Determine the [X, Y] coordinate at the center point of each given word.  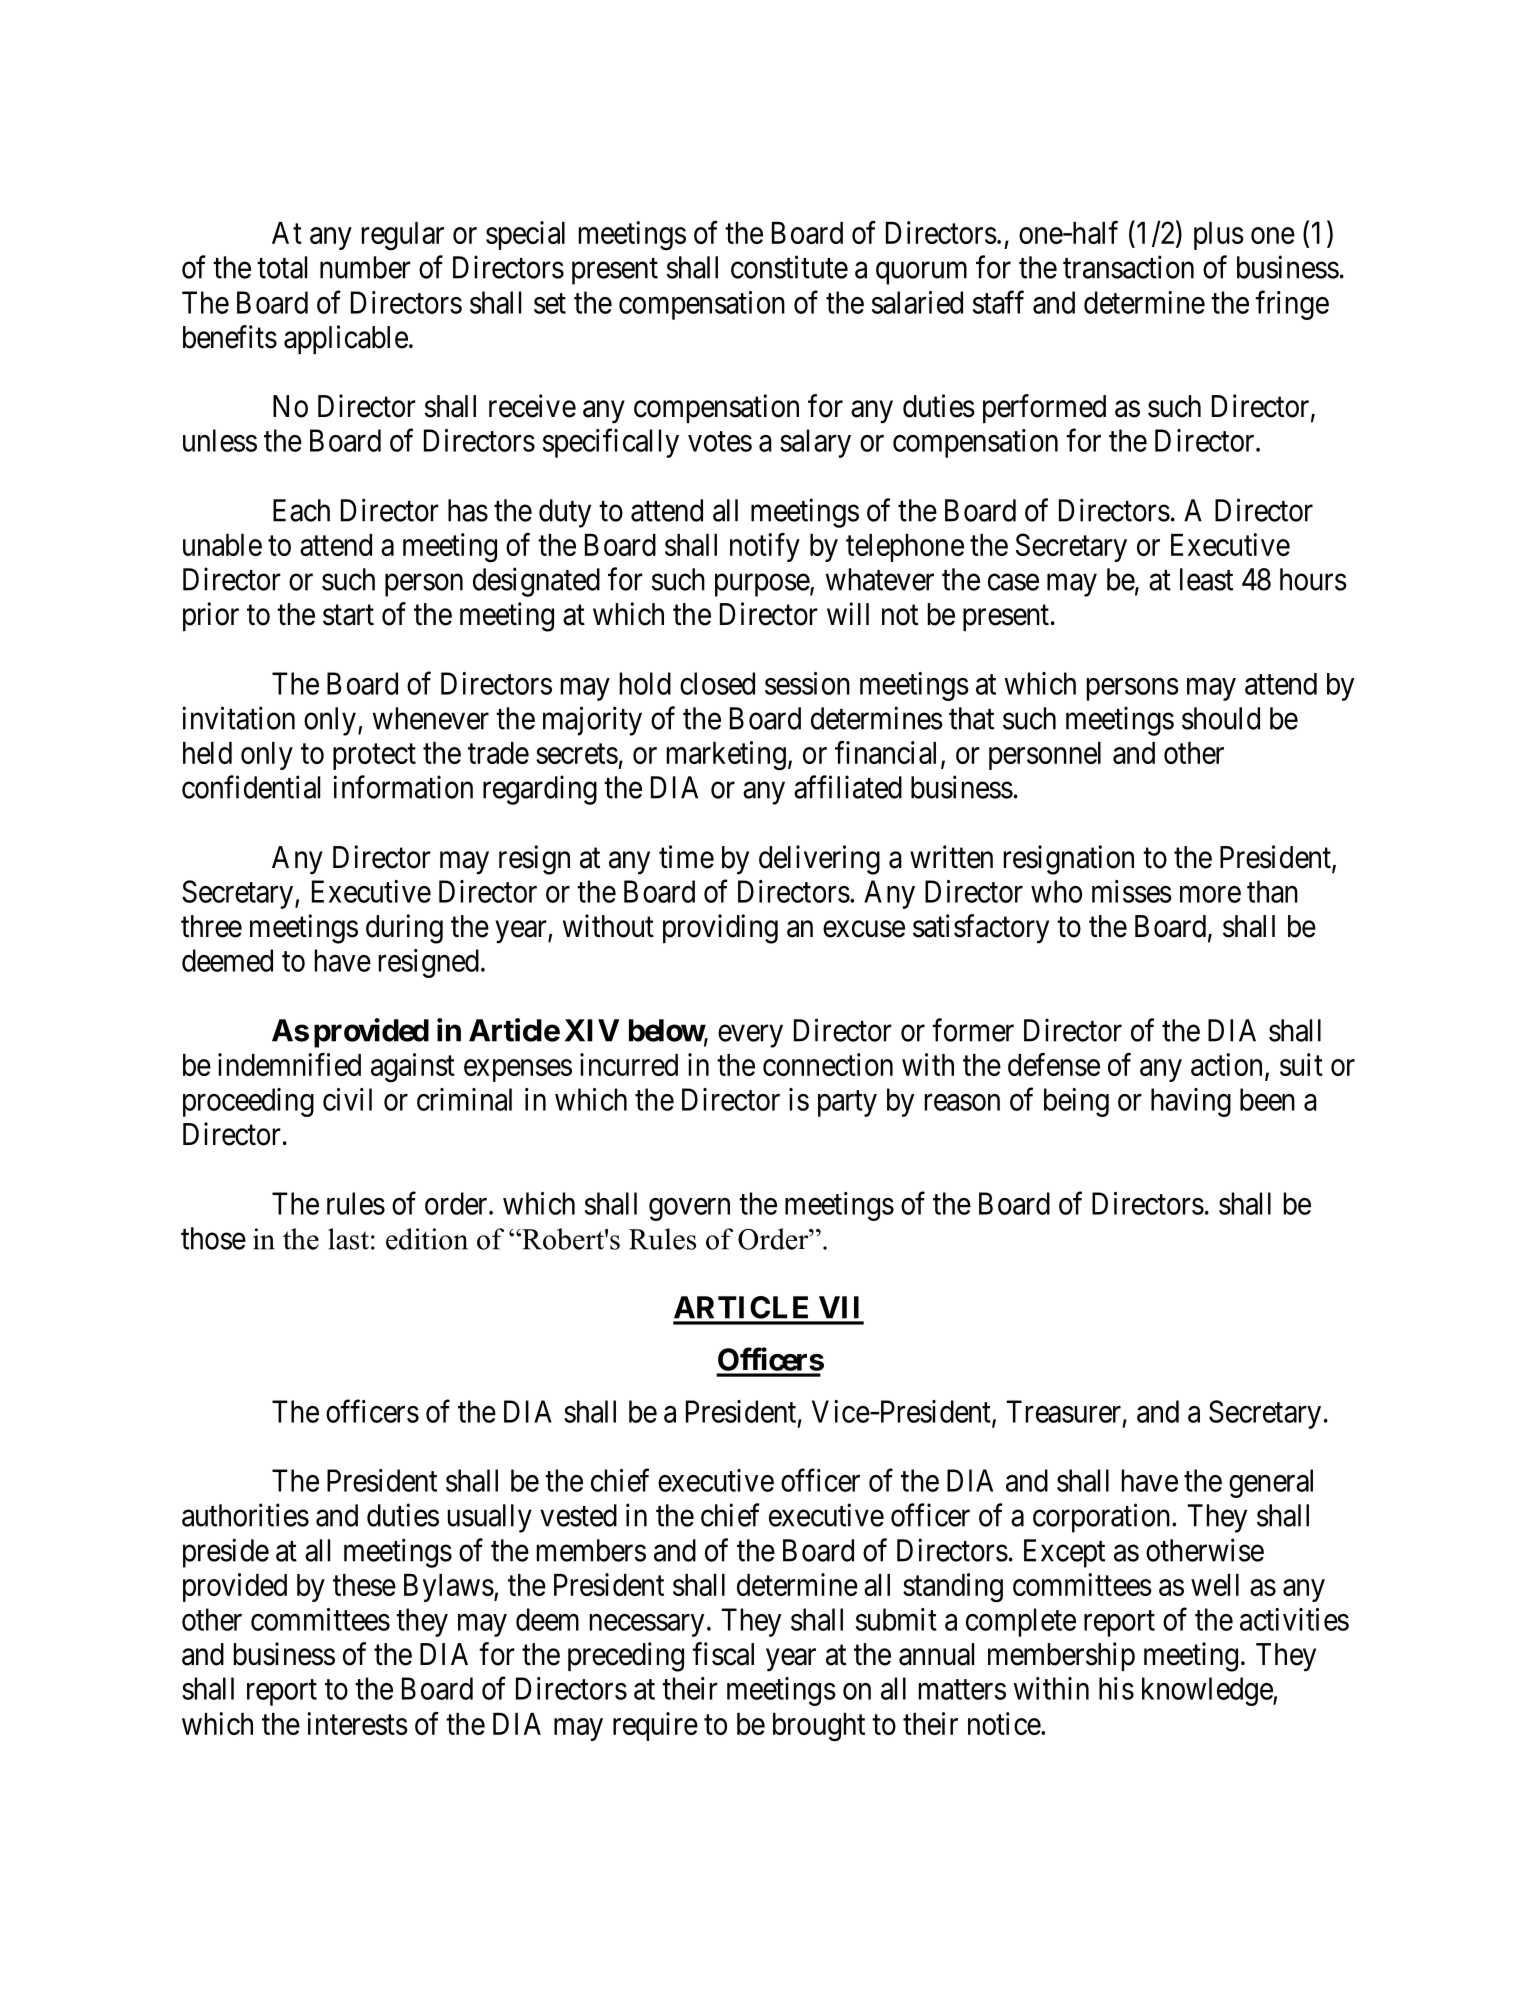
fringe [1292, 305]
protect [374, 757]
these [364, 1585]
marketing [726, 756]
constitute [789, 267]
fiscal [723, 1654]
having [1191, 1102]
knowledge [1208, 1691]
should [1221, 718]
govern [689, 1209]
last [348, 1239]
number [365, 267]
